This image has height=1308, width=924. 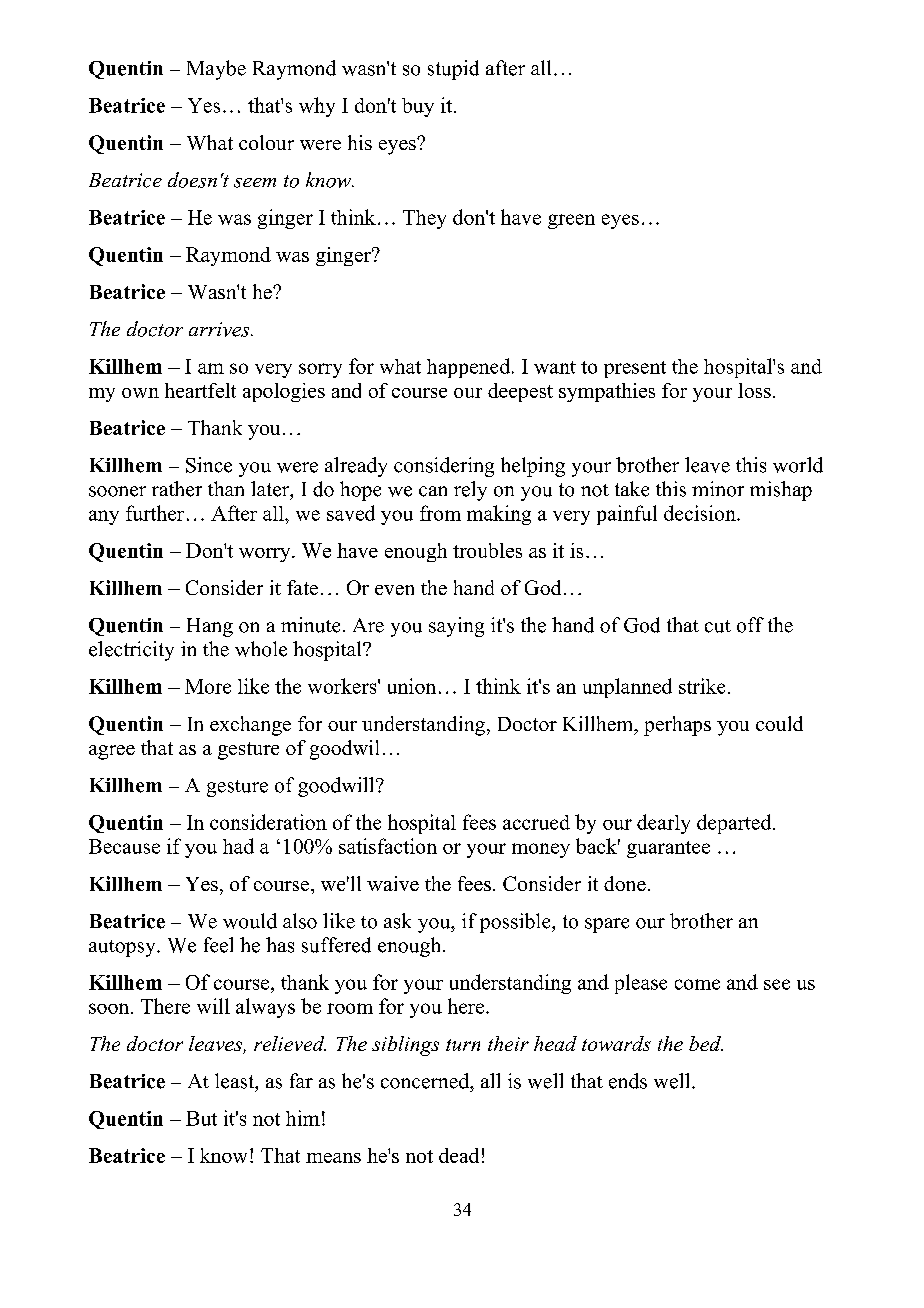 I want to click on electricity, so click(x=131, y=651).
